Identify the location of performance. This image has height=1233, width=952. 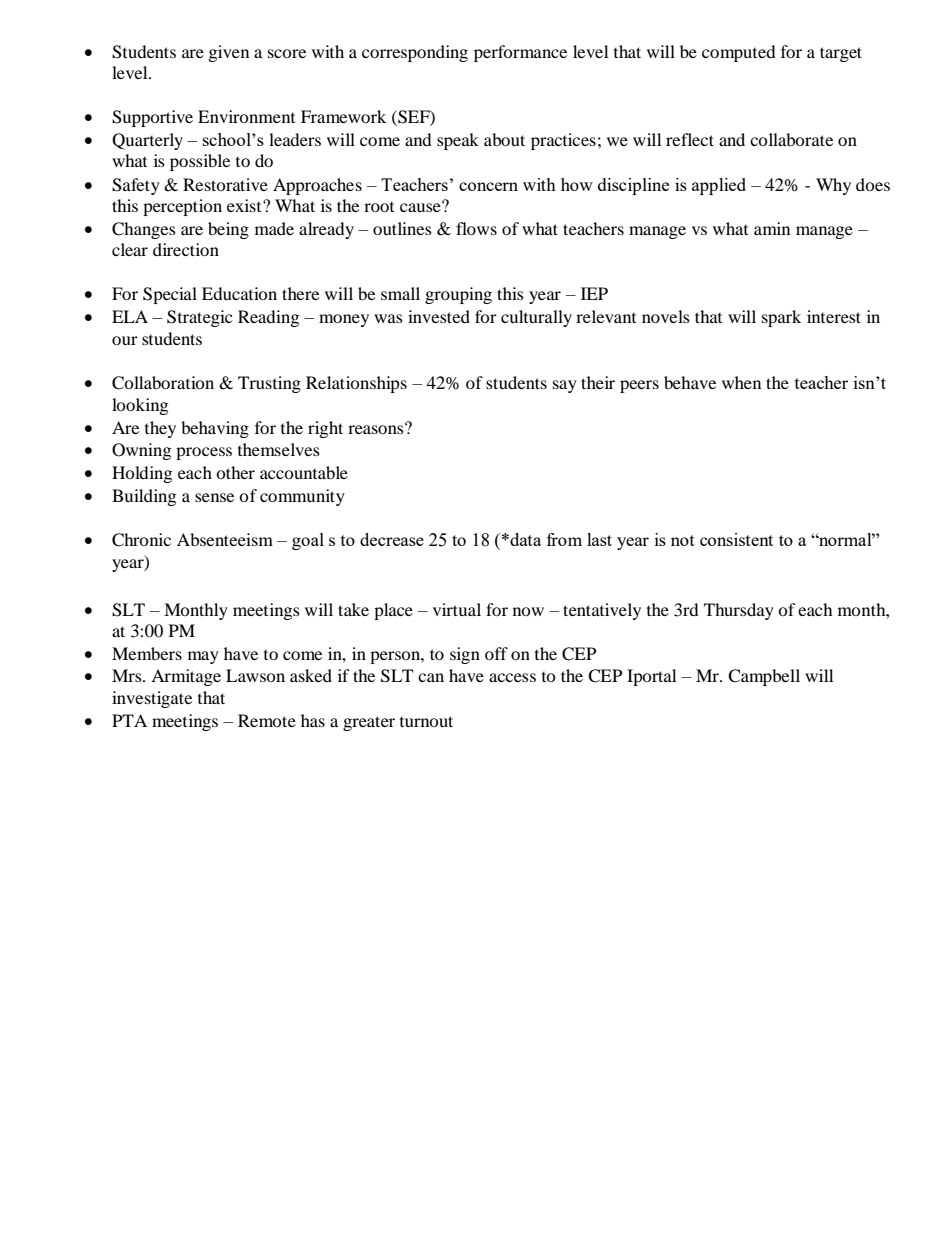
(520, 53).
